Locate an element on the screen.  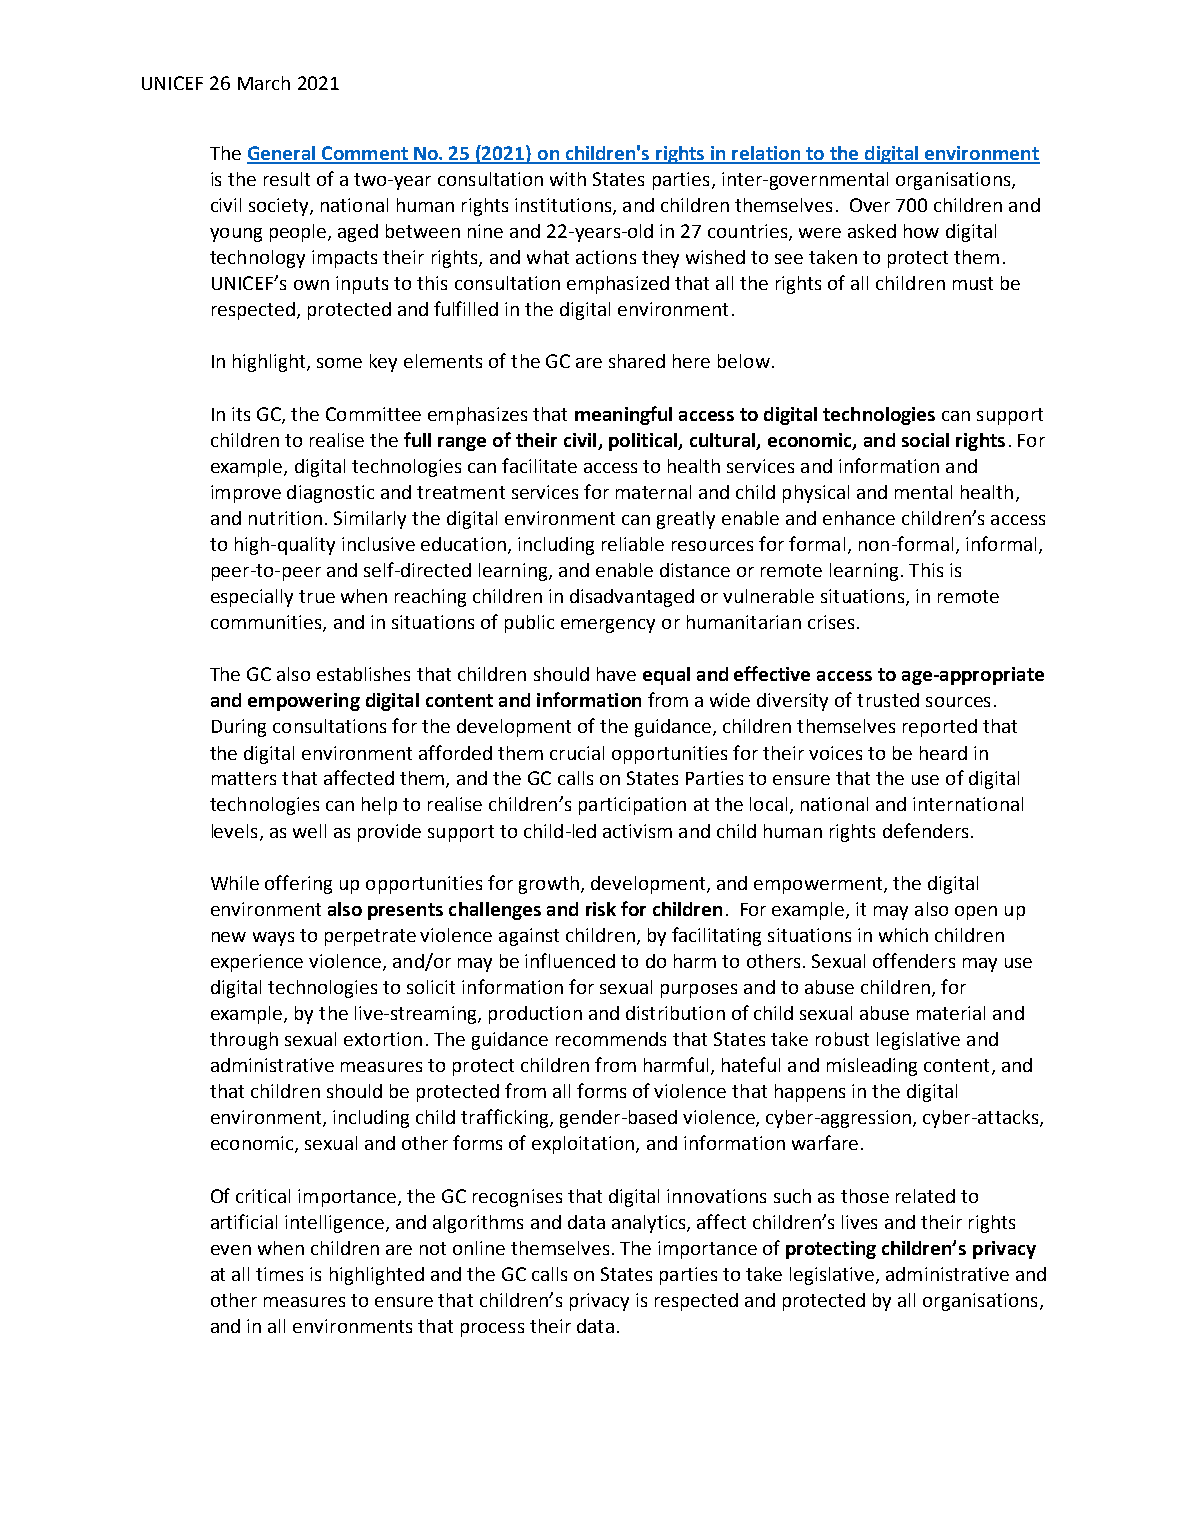
those is located at coordinates (865, 1196).
